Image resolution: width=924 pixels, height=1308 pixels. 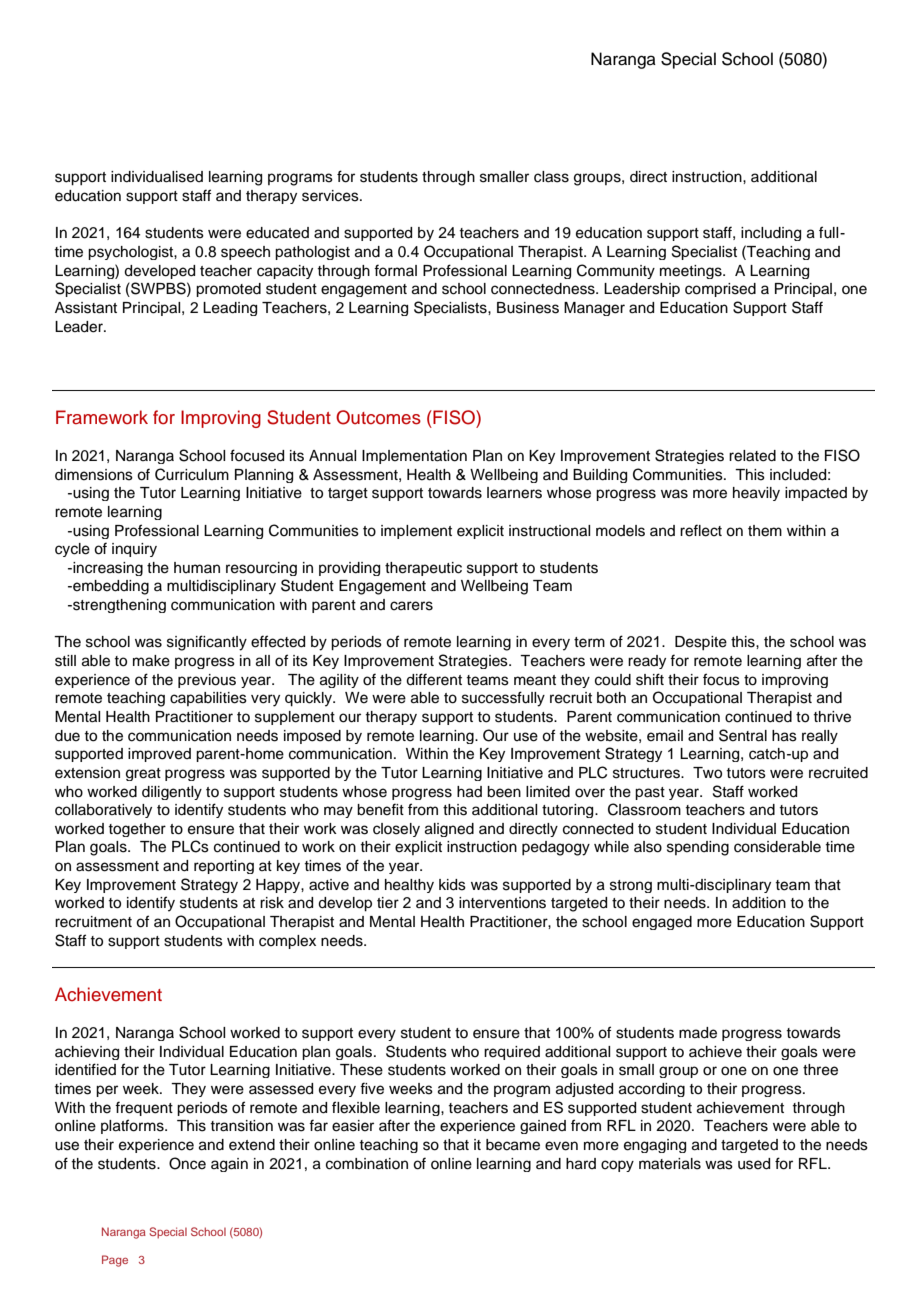 I want to click on heavily, so click(x=756, y=494).
